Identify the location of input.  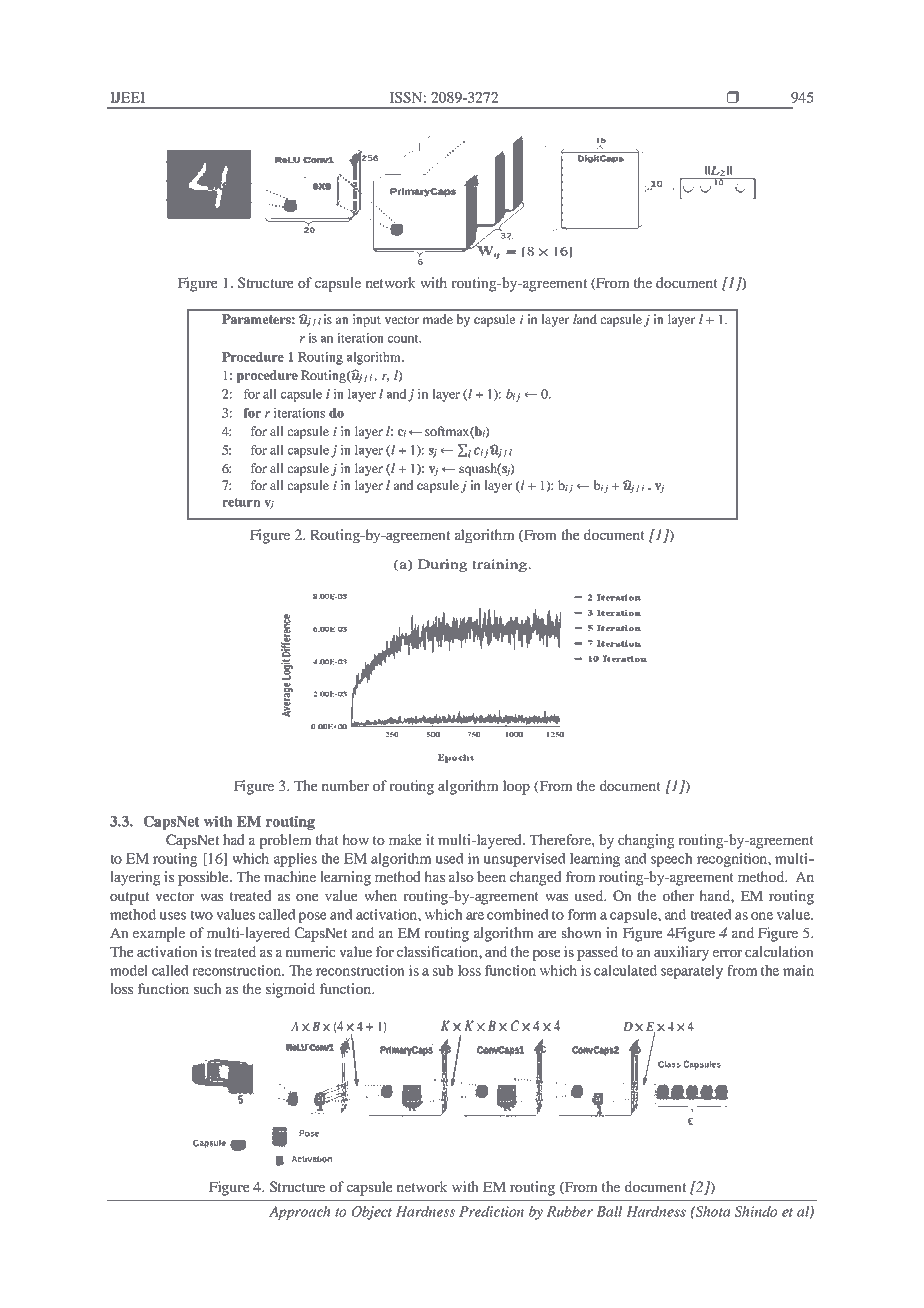
(367, 320).
